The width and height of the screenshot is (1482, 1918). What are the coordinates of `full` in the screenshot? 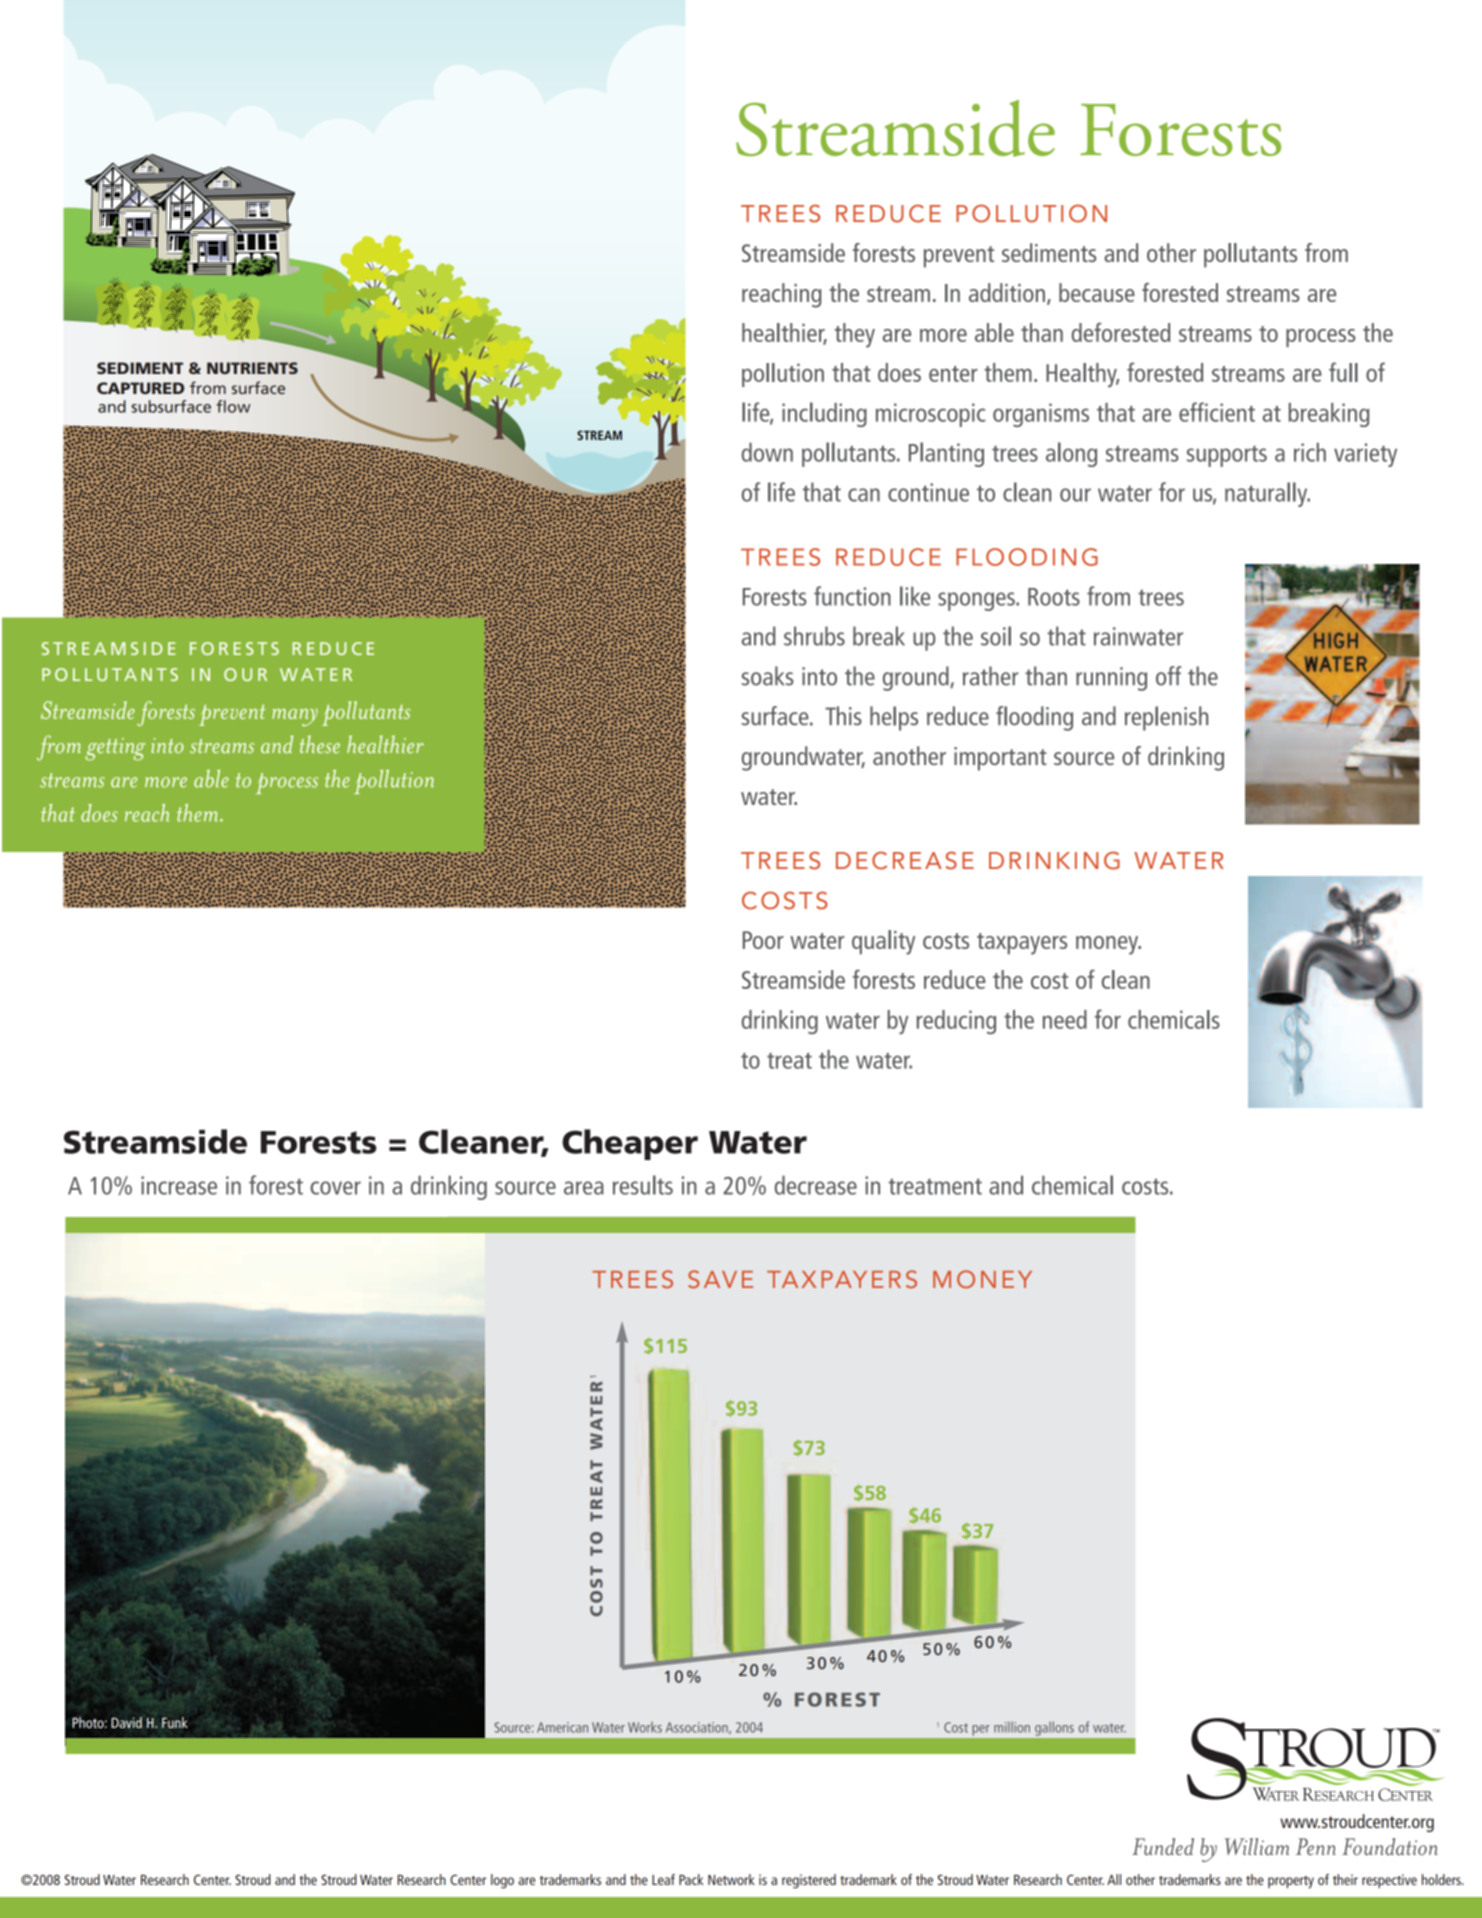 It's located at (1343, 372).
